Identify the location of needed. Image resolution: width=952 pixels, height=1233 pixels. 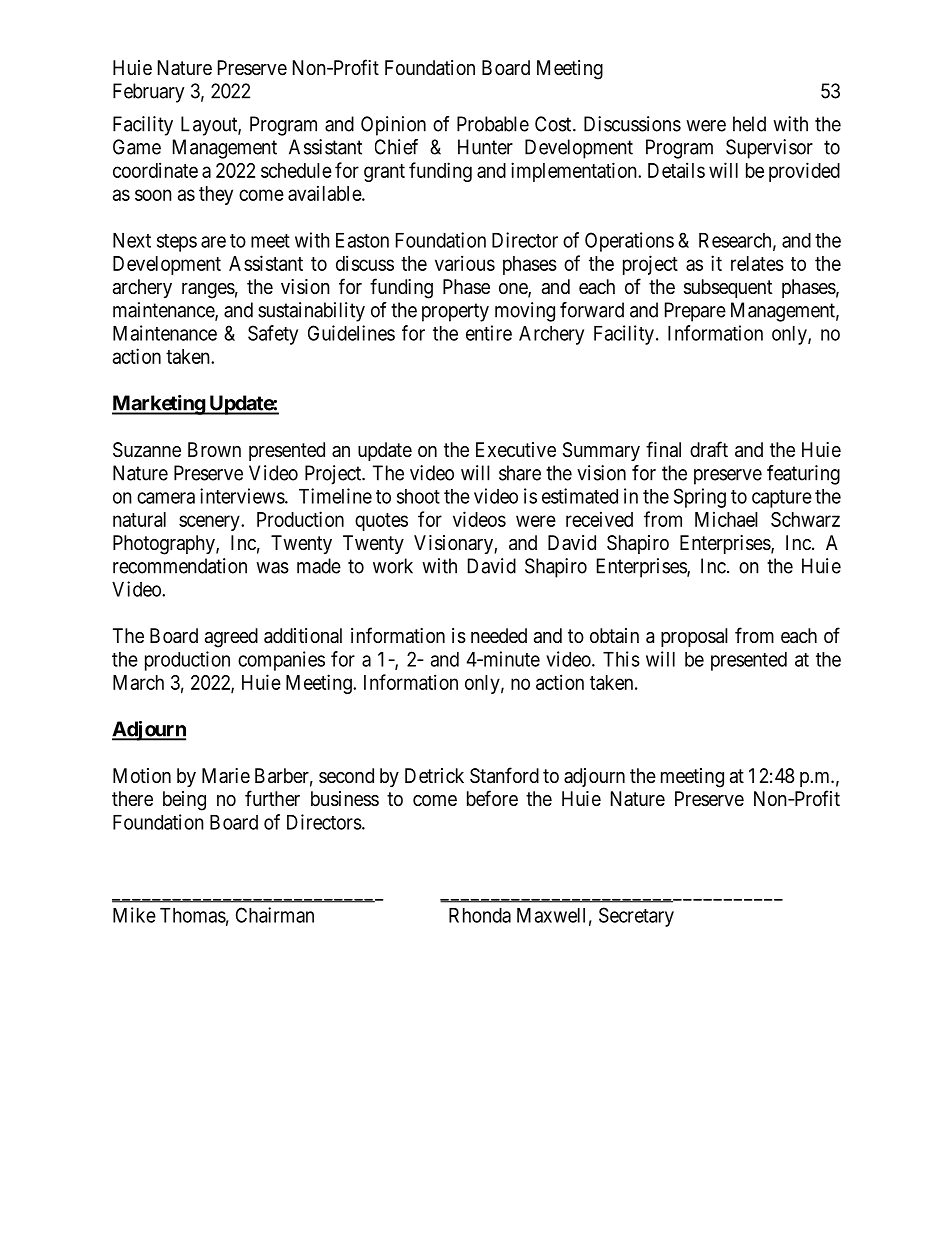
(499, 635).
